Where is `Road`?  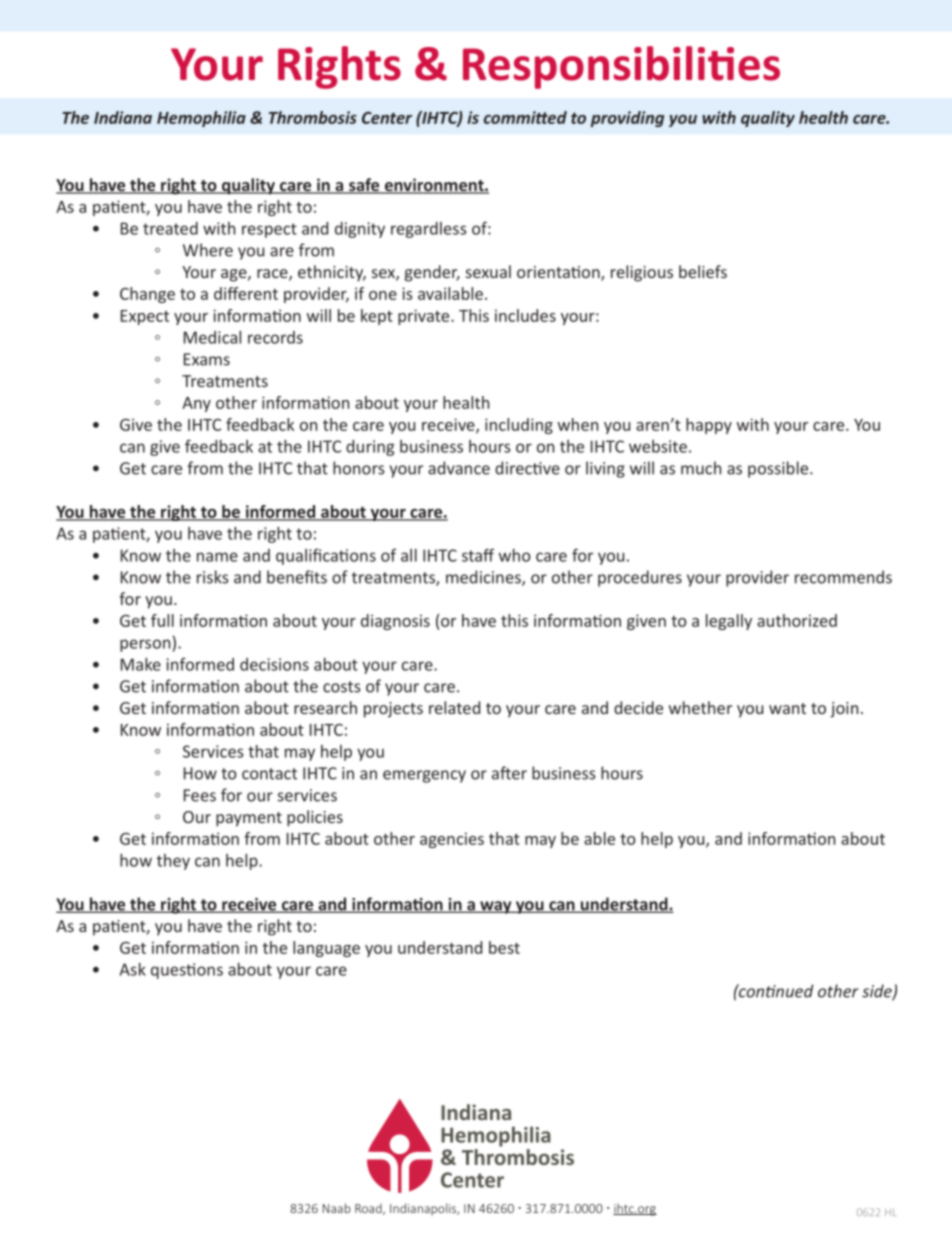
Road is located at coordinates (369, 1209).
